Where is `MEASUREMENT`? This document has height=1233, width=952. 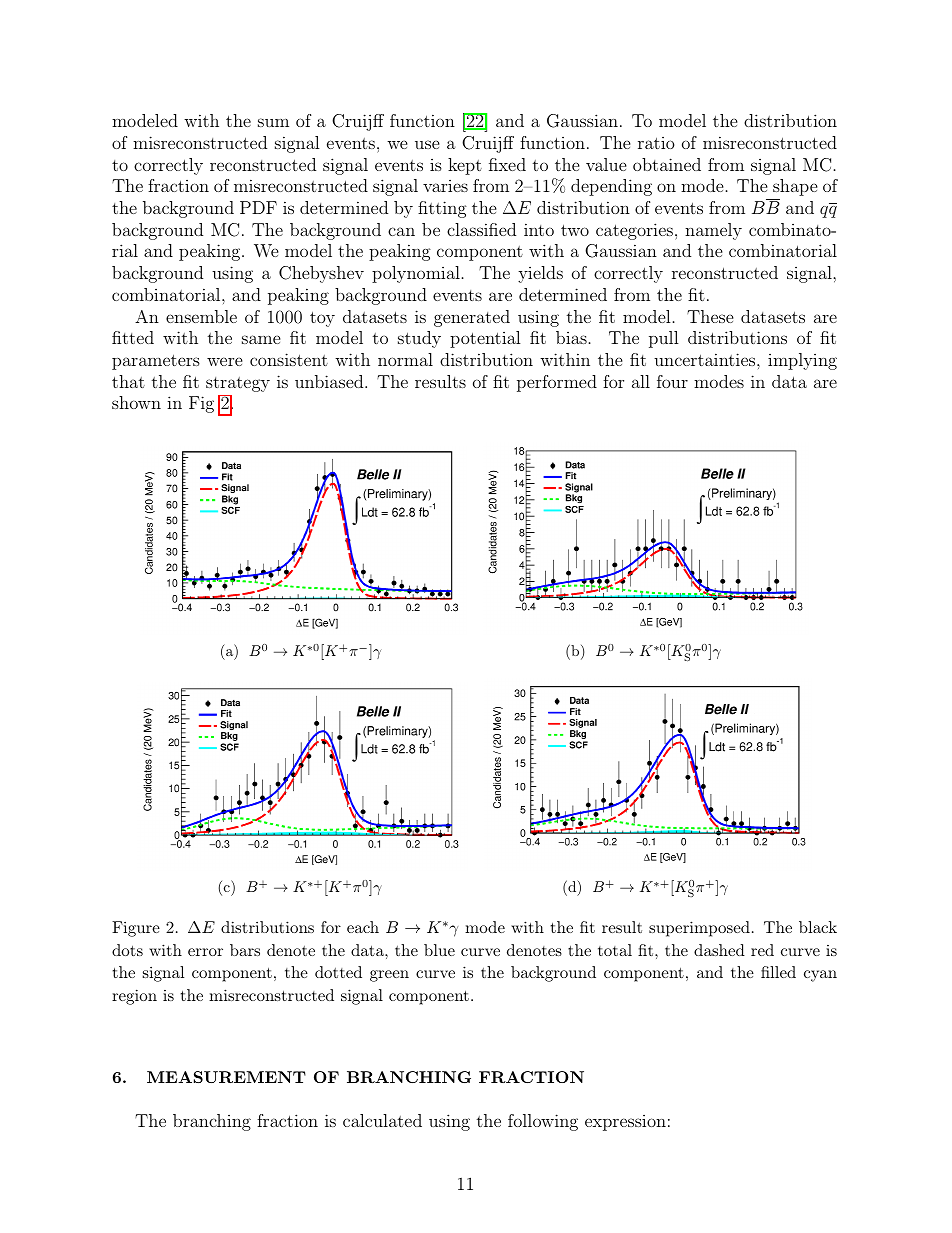 MEASUREMENT is located at coordinates (226, 1077).
